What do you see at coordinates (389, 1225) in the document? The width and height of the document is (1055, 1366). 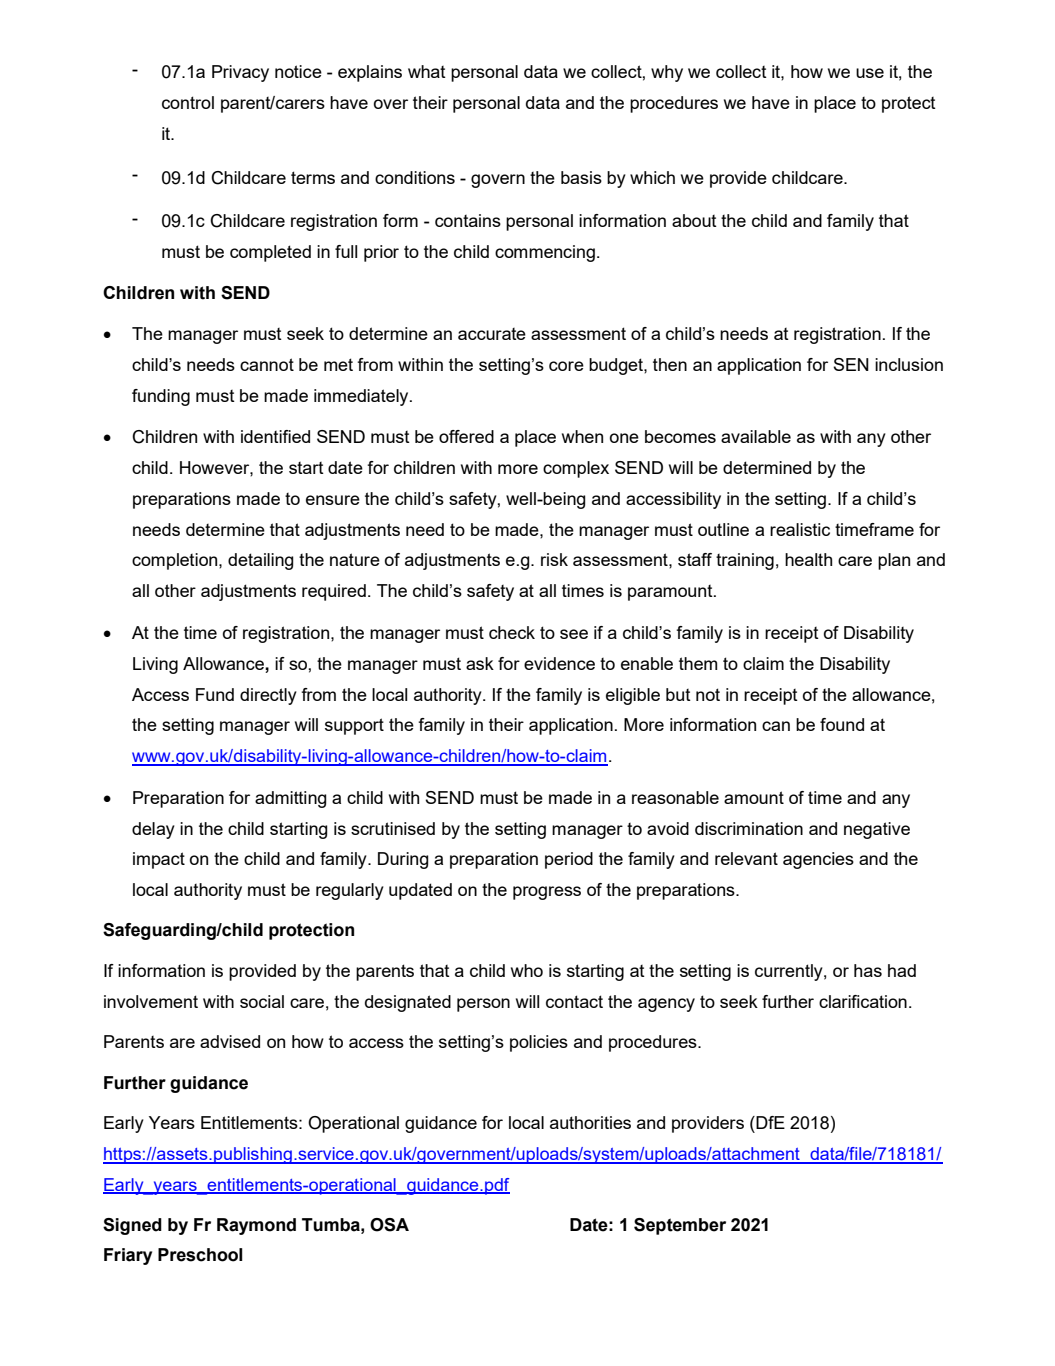 I see `OSA` at bounding box center [389, 1225].
